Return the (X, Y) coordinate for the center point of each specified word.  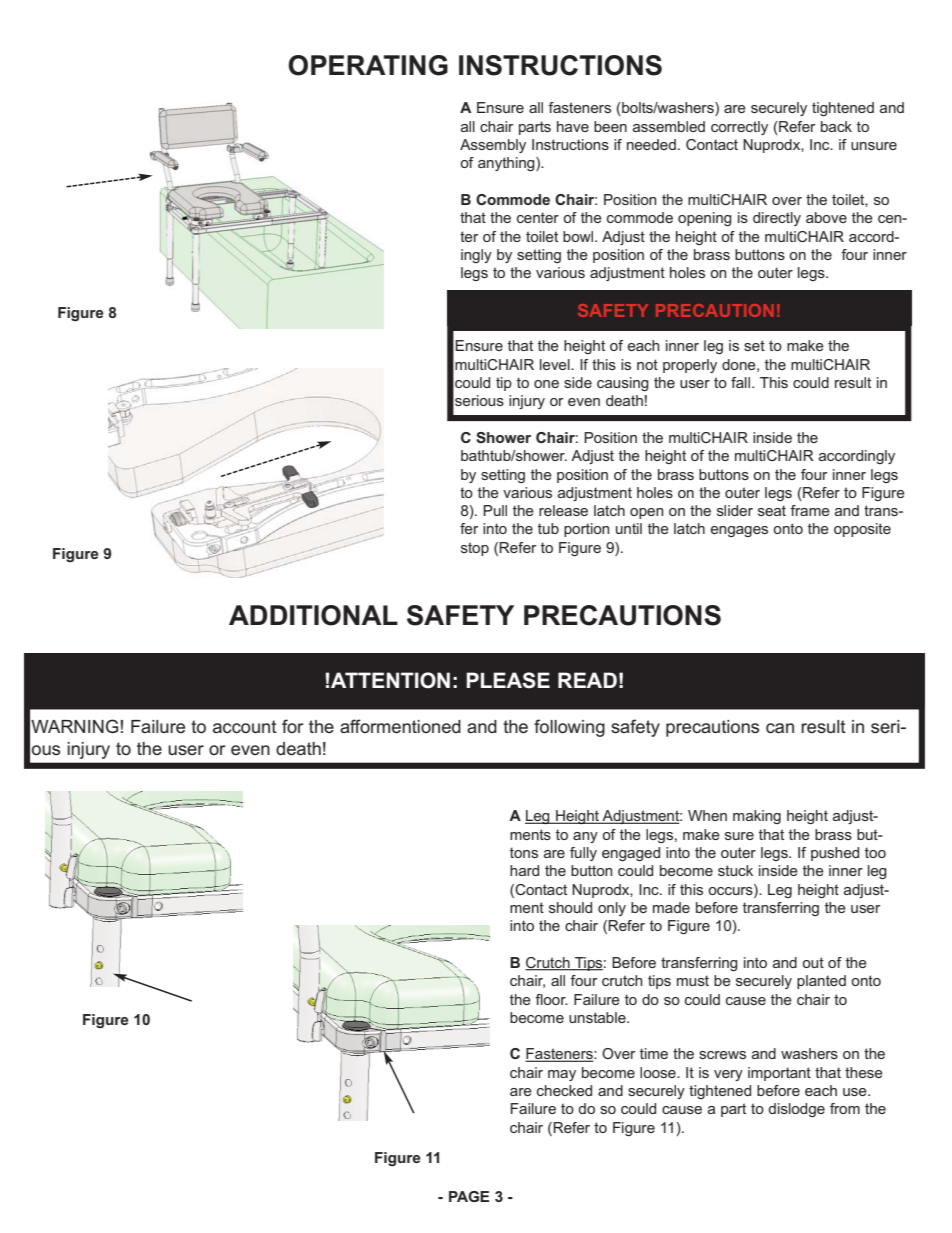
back (836, 126)
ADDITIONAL (313, 615)
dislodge (796, 1110)
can (780, 728)
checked (564, 1090)
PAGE (469, 1196)
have (573, 126)
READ (587, 680)
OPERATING (368, 65)
